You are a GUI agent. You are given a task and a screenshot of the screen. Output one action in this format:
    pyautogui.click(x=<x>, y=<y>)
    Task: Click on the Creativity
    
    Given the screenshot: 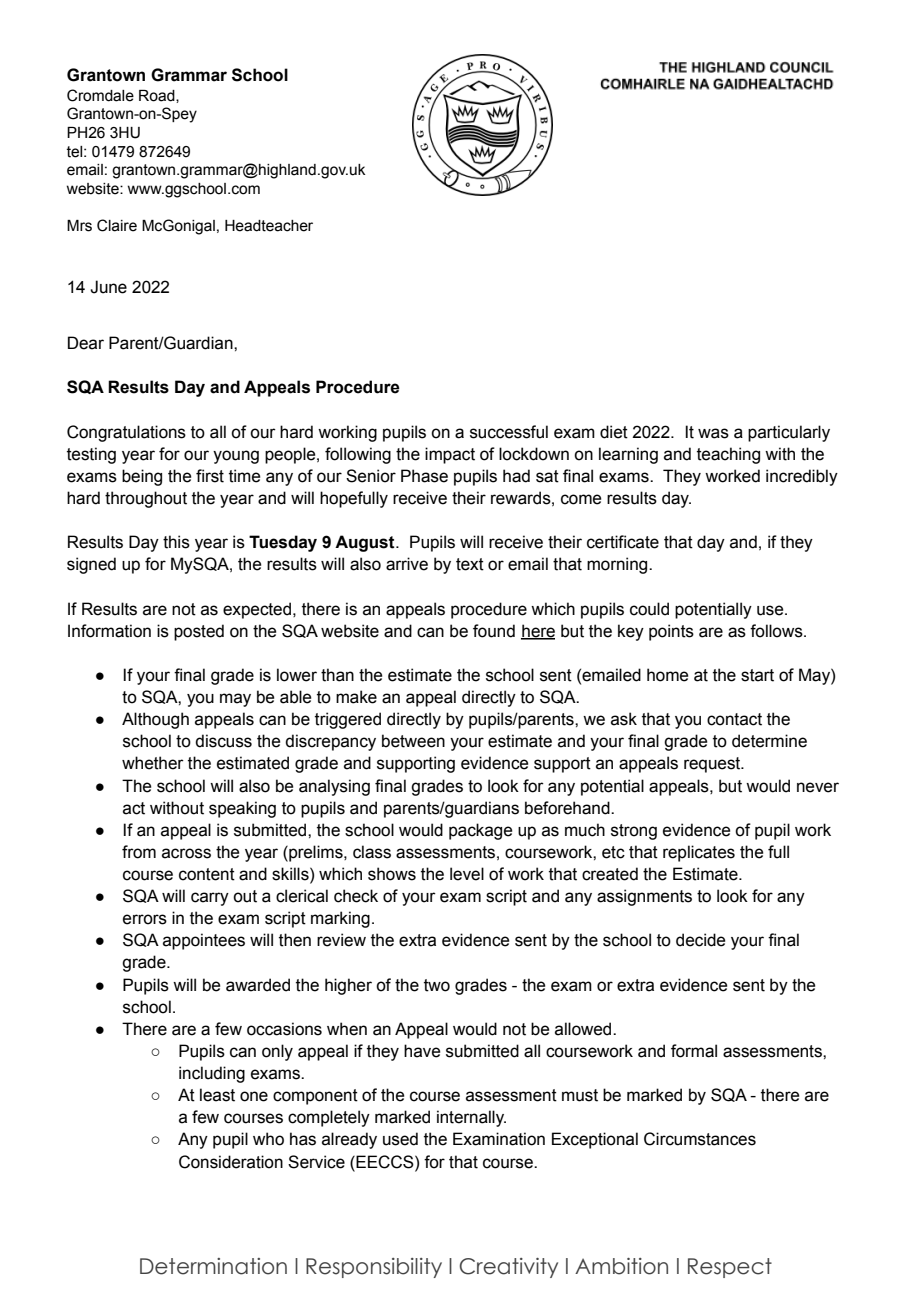 What is the action you would take?
    pyautogui.click(x=509, y=1268)
